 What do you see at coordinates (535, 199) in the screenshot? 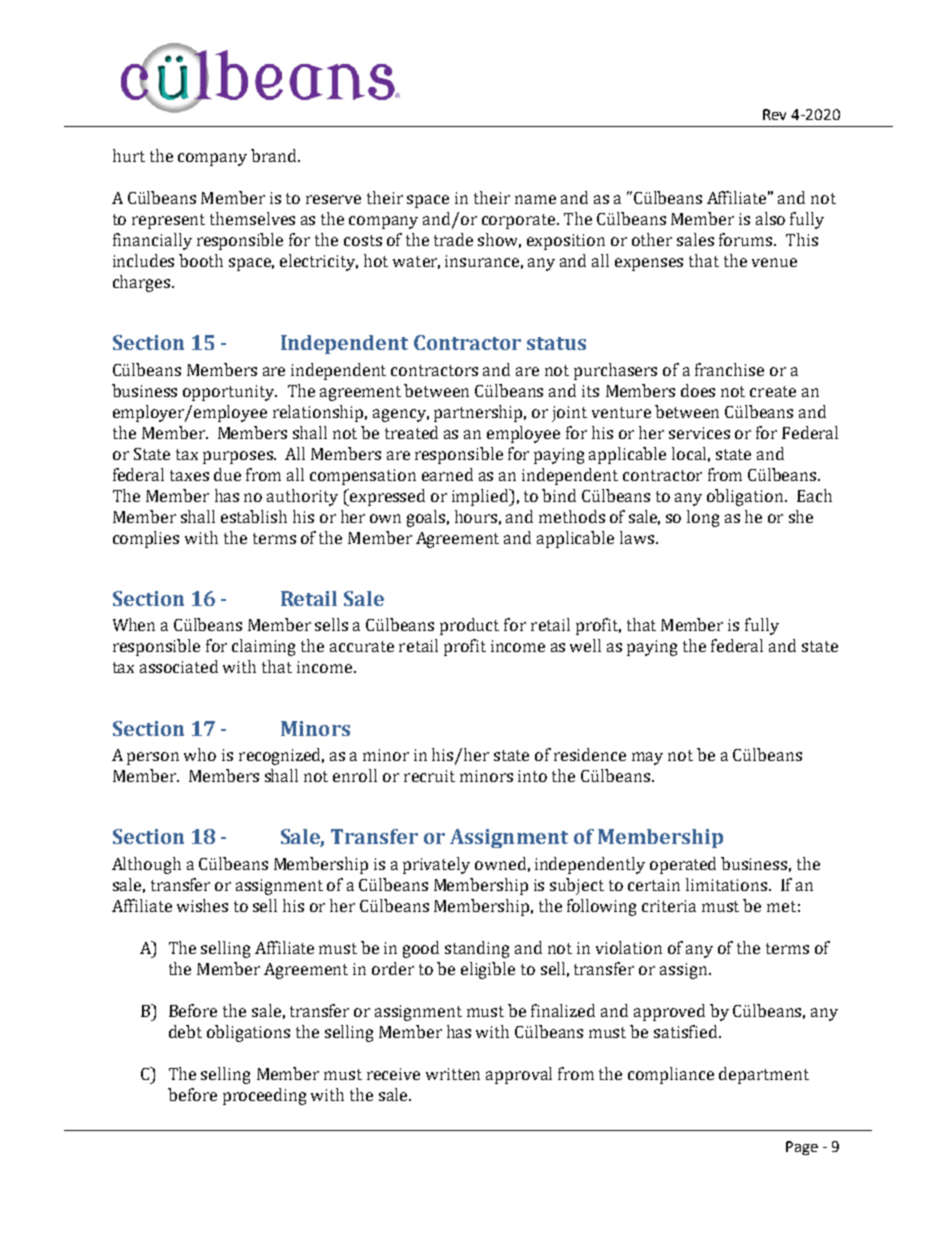
I see `name` at bounding box center [535, 199].
